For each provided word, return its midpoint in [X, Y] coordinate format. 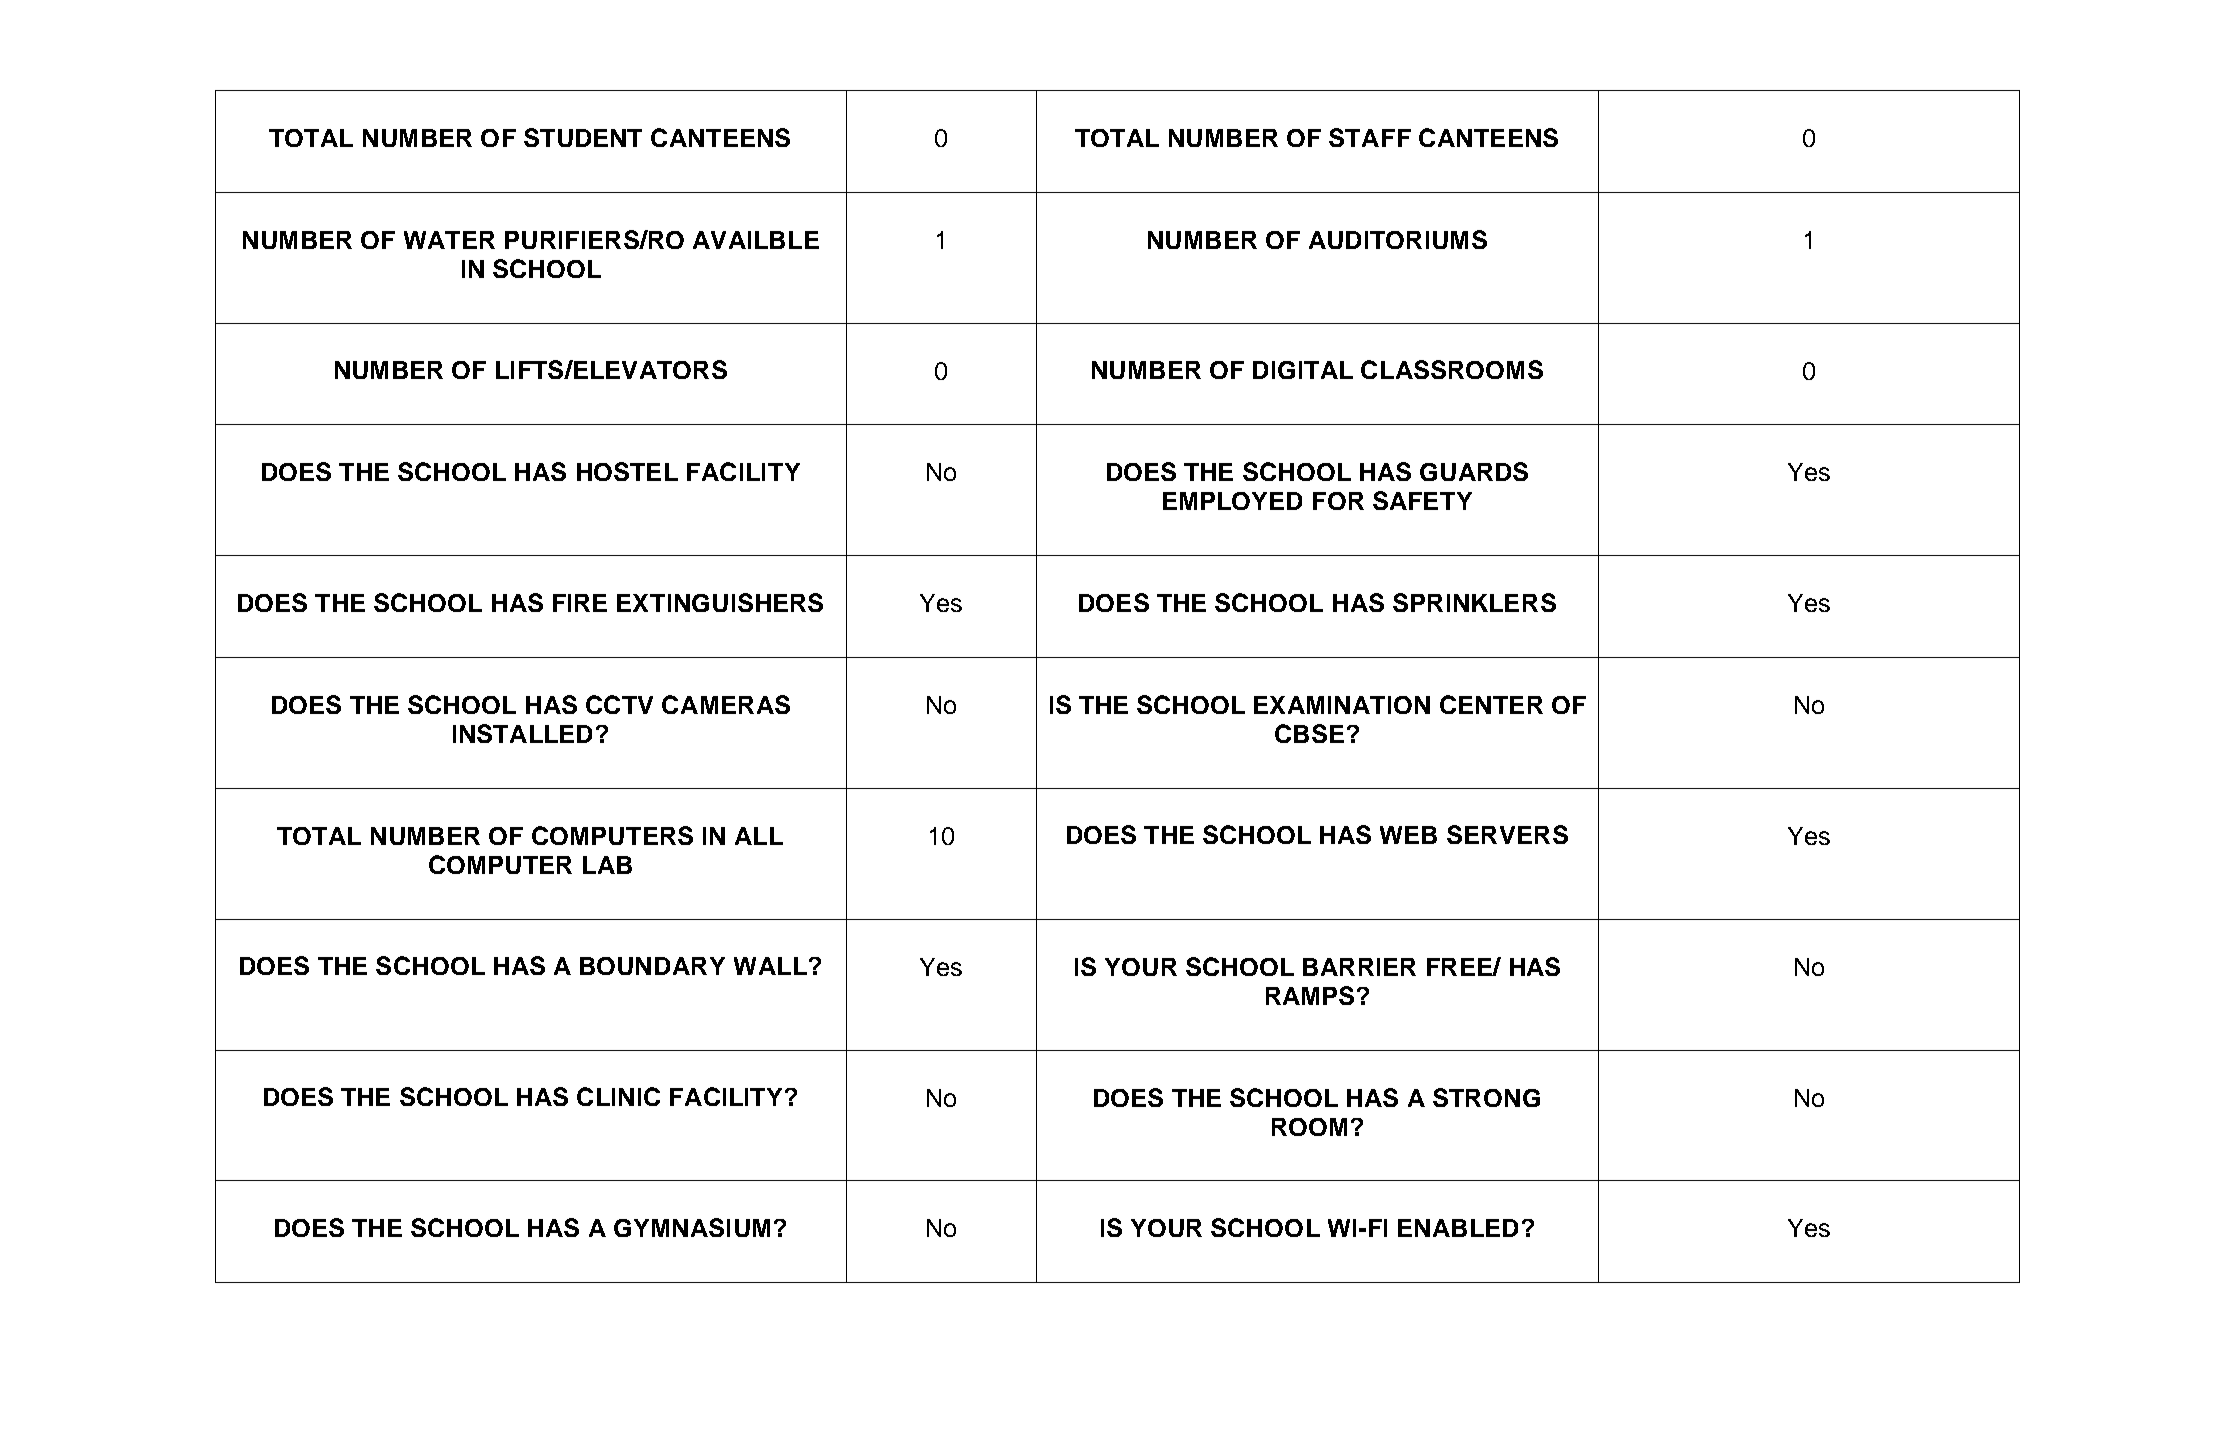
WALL [770, 966]
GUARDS [1474, 471]
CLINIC [618, 1096]
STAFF [1370, 137]
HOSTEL [627, 471]
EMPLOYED [1232, 501]
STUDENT [583, 137]
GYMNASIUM [692, 1227]
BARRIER [1359, 967]
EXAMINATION [1342, 705]
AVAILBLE [756, 240]
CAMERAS [726, 704]
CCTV [619, 704]
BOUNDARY [652, 966]
